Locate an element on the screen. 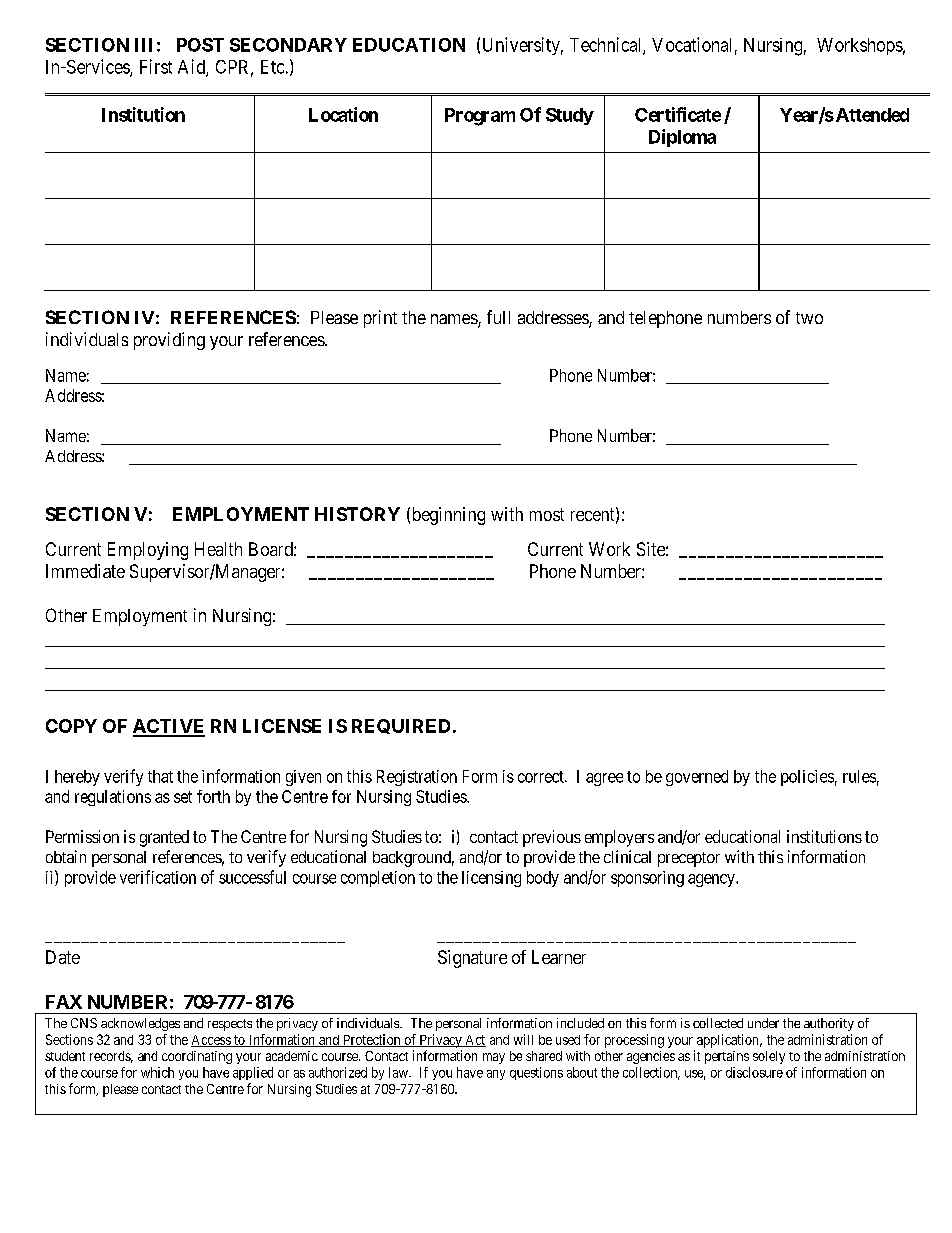  policies is located at coordinates (807, 778).
